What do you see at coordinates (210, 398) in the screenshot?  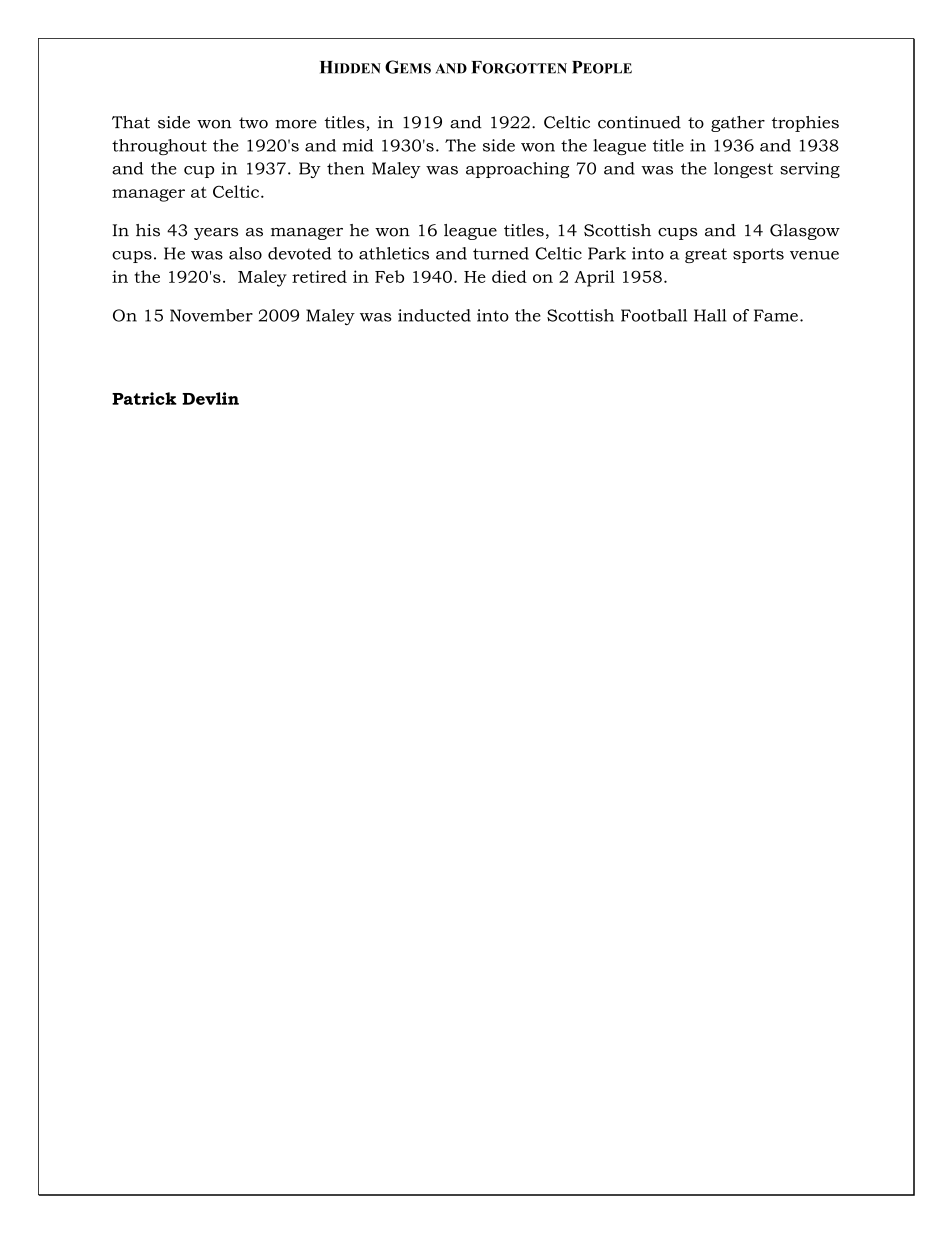 I see `Devlin` at bounding box center [210, 398].
